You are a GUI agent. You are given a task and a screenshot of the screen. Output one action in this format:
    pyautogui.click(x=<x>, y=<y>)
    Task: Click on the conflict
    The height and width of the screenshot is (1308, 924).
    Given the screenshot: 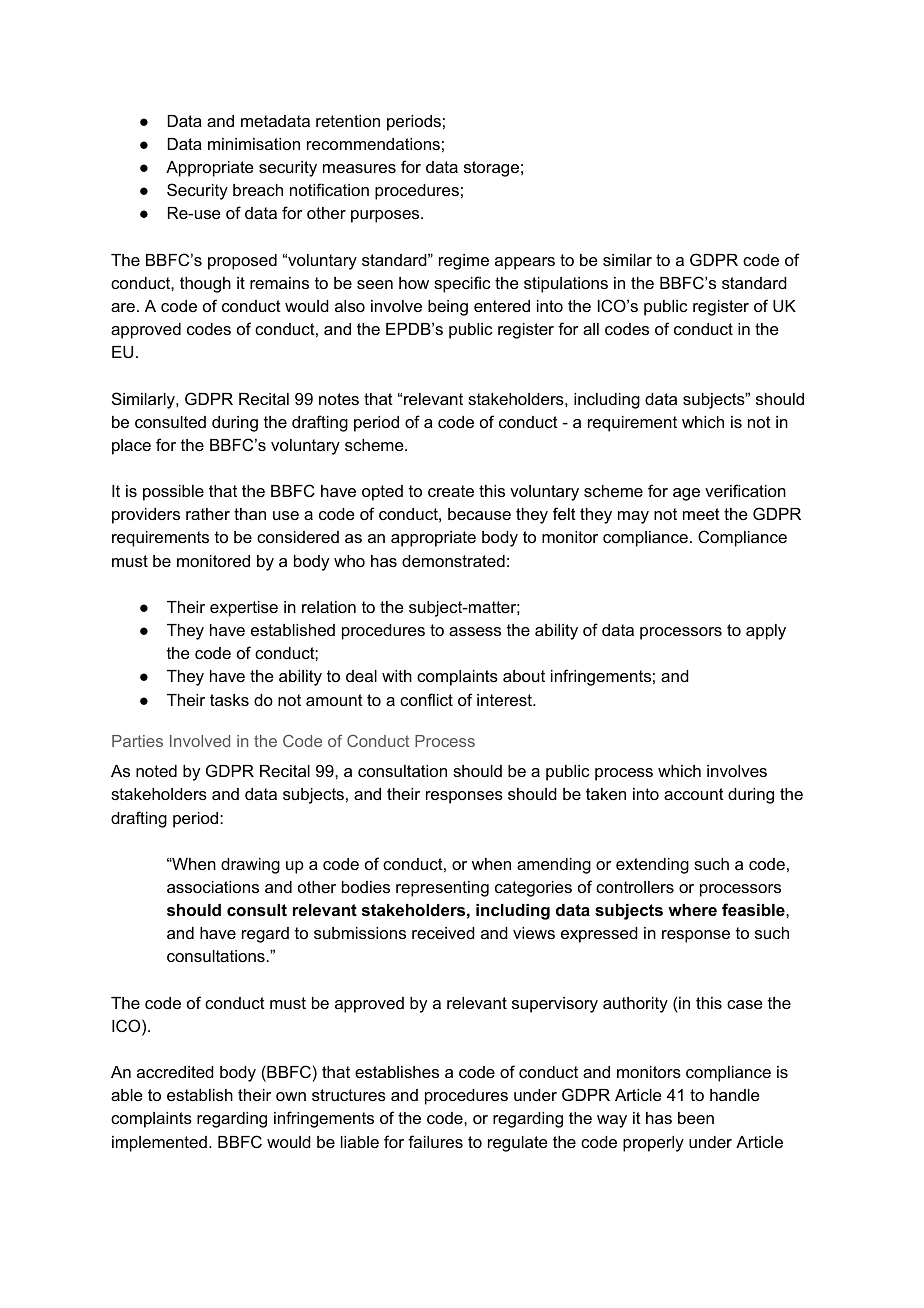 What is the action you would take?
    pyautogui.click(x=426, y=699)
